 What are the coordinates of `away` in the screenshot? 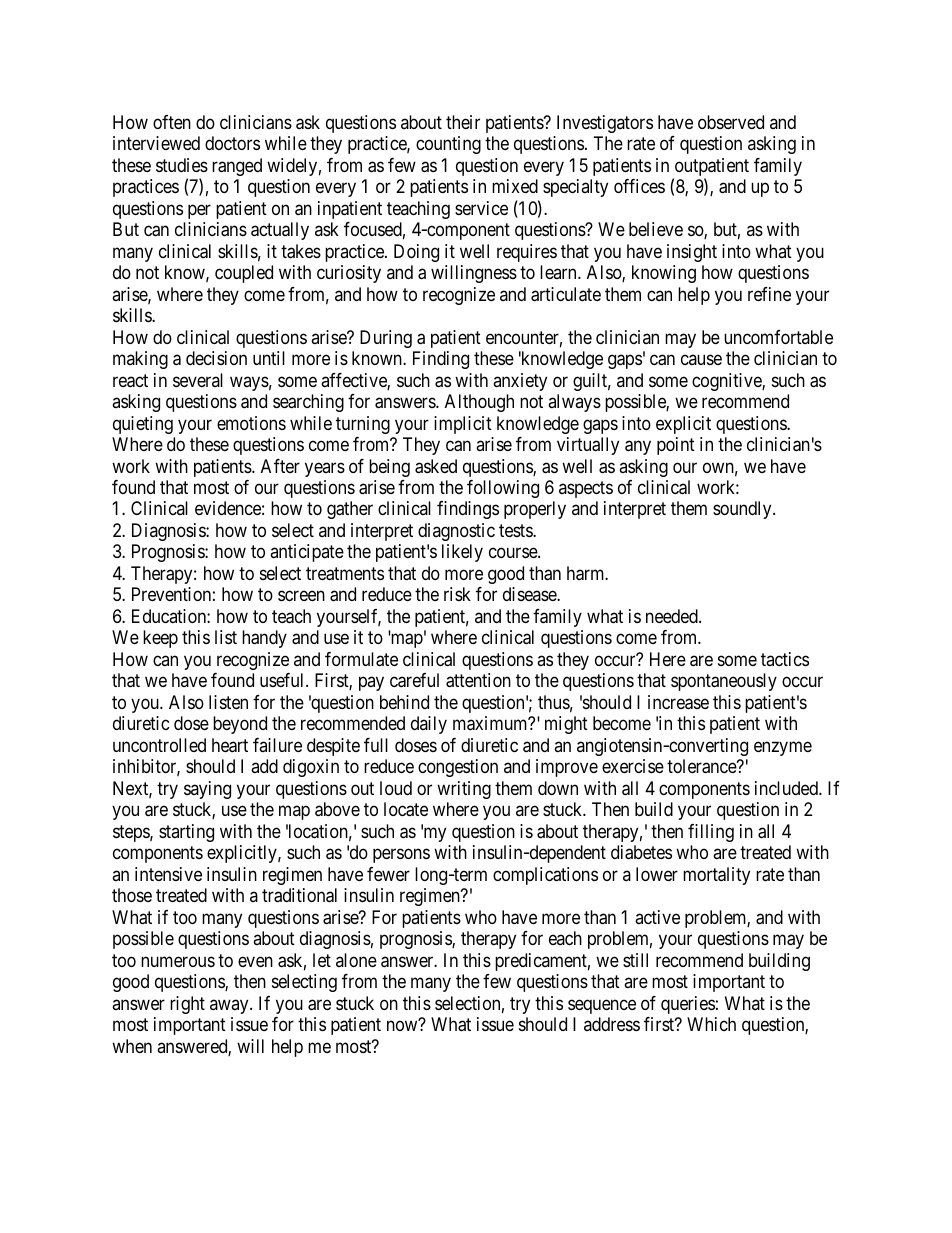 It's located at (230, 1006).
